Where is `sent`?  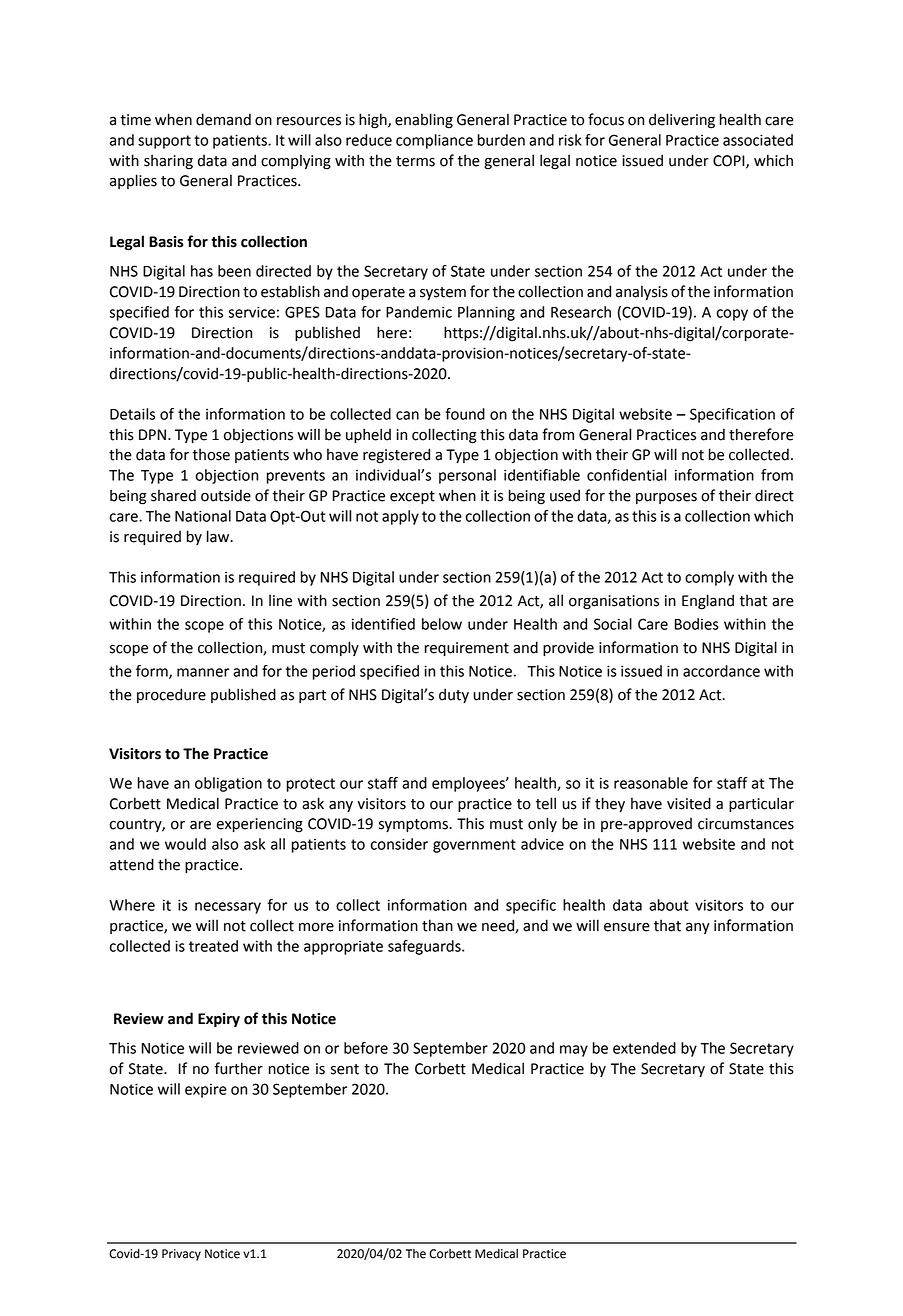
sent is located at coordinates (345, 1069).
